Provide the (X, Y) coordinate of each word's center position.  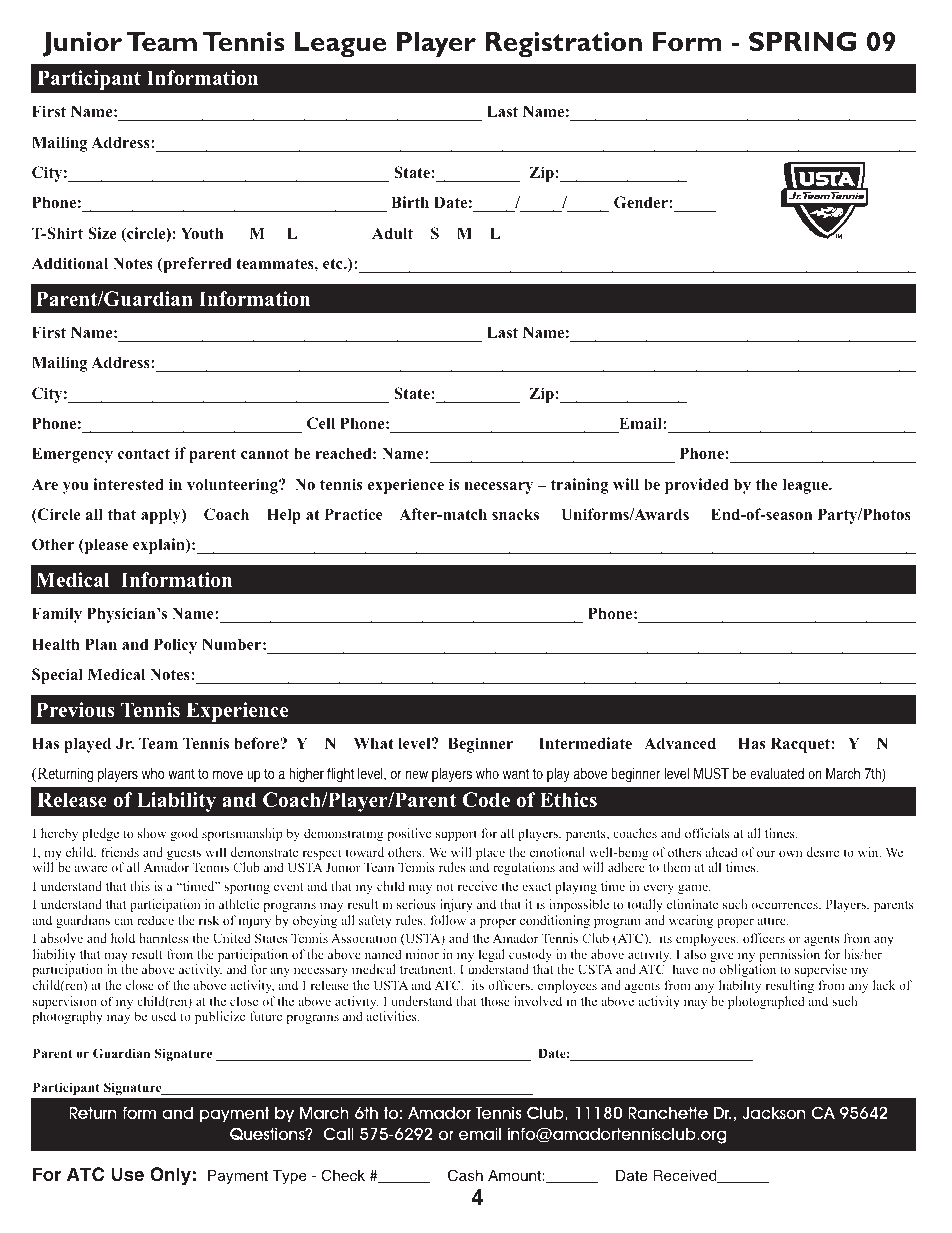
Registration (563, 44)
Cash (465, 1175)
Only (170, 1176)
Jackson (774, 1113)
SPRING (802, 41)
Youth (202, 233)
